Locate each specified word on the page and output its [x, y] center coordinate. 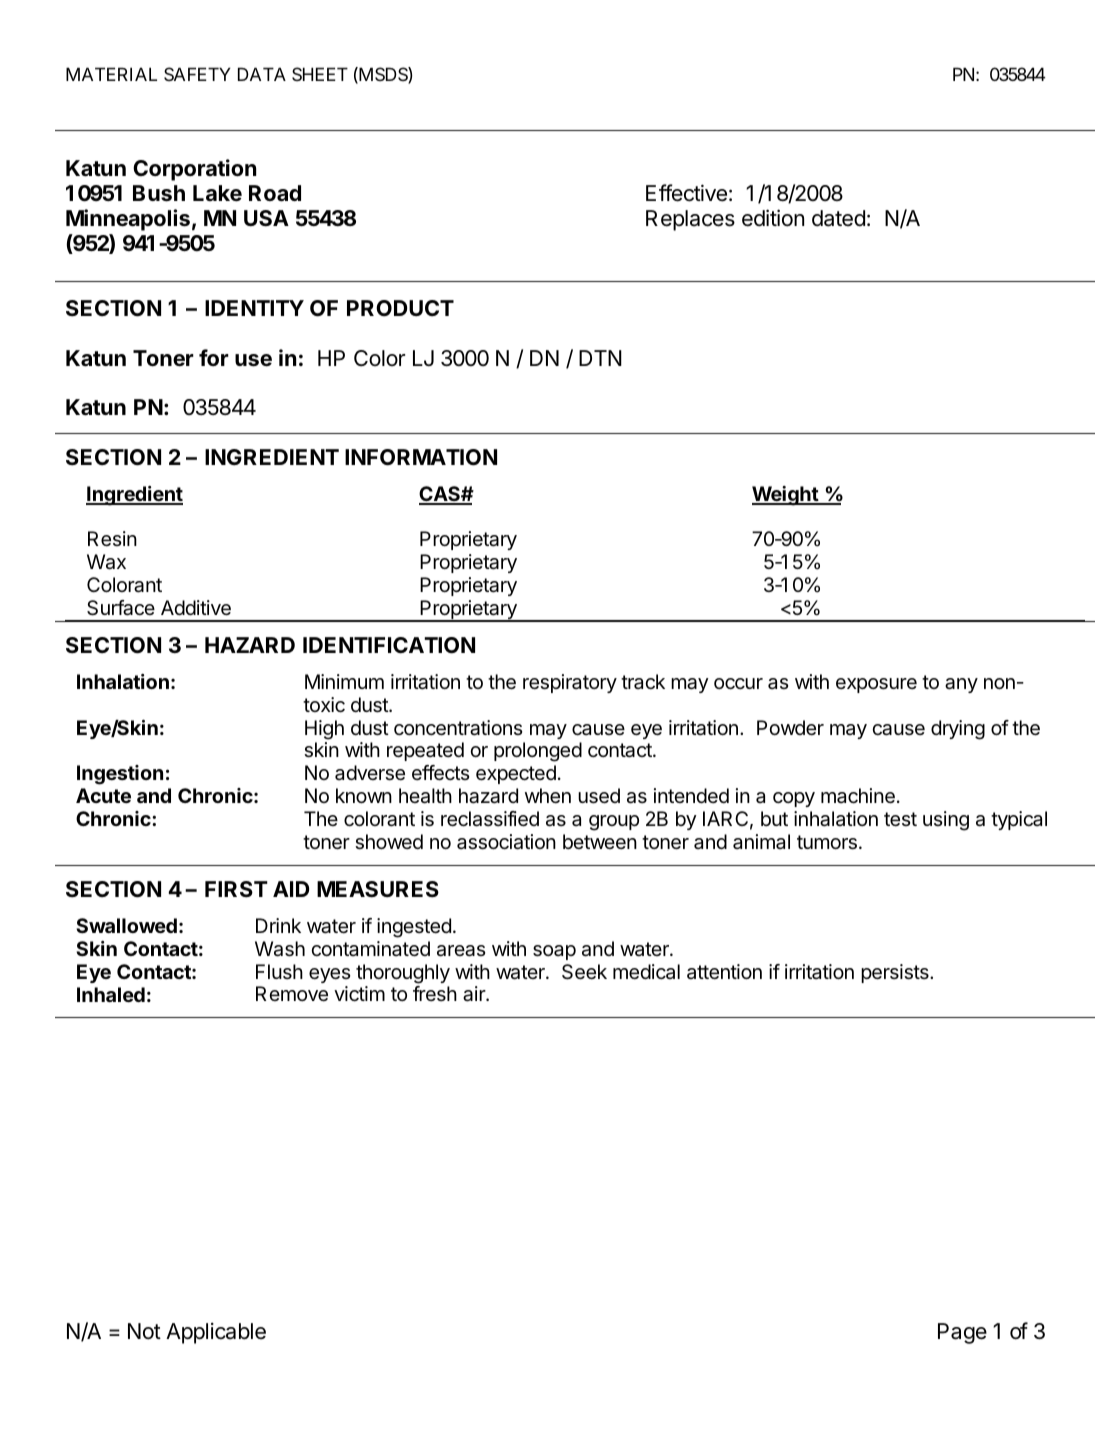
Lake [217, 193]
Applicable [216, 1333]
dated [838, 218]
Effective [686, 193]
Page [962, 1333]
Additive [196, 608]
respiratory [570, 683]
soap [554, 952]
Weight [786, 496]
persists [896, 973]
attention [724, 972]
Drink [278, 925]
